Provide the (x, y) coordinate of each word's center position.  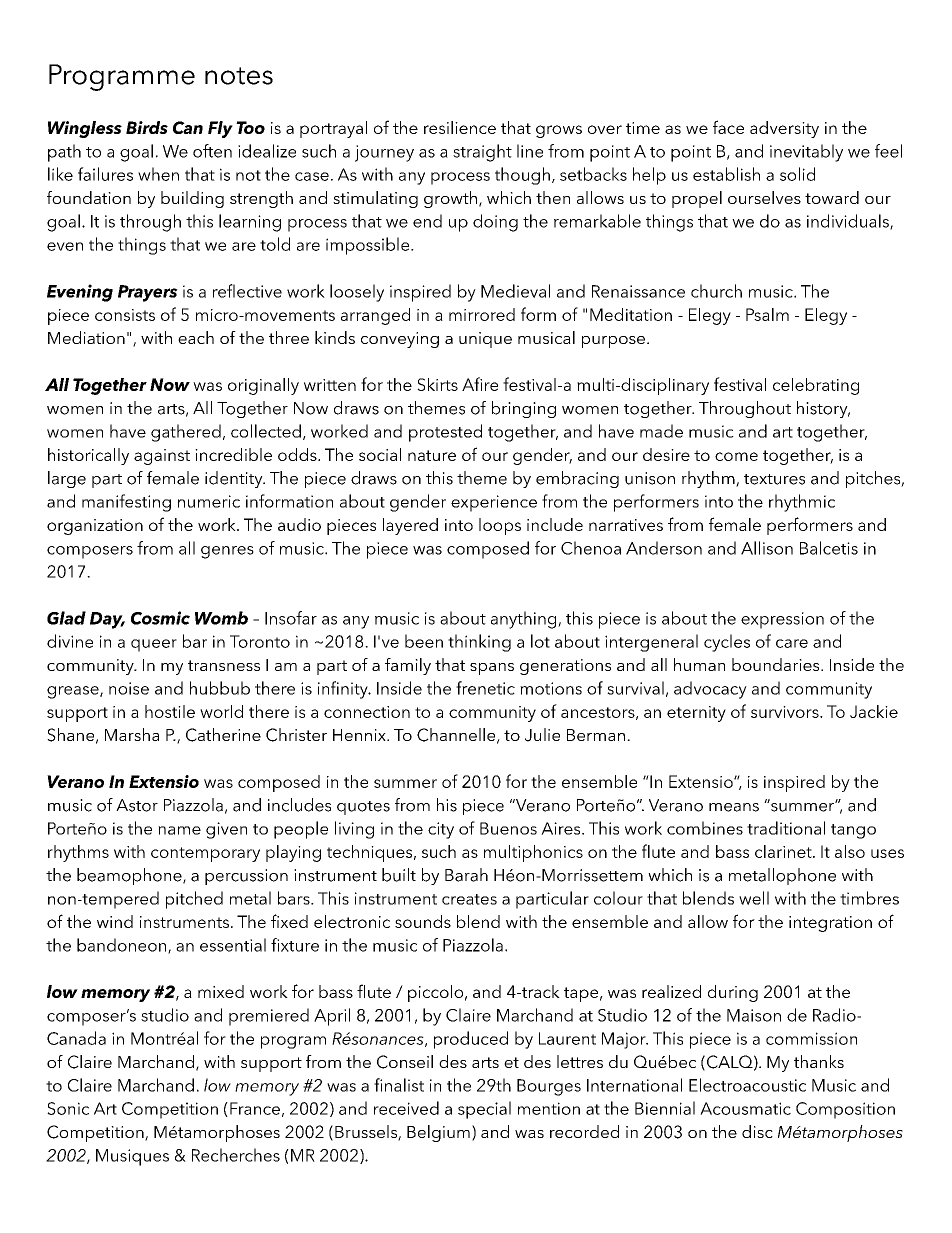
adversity (784, 129)
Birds (147, 127)
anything (525, 620)
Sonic (68, 1108)
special (484, 1110)
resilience (460, 127)
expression (782, 620)
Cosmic (160, 618)
